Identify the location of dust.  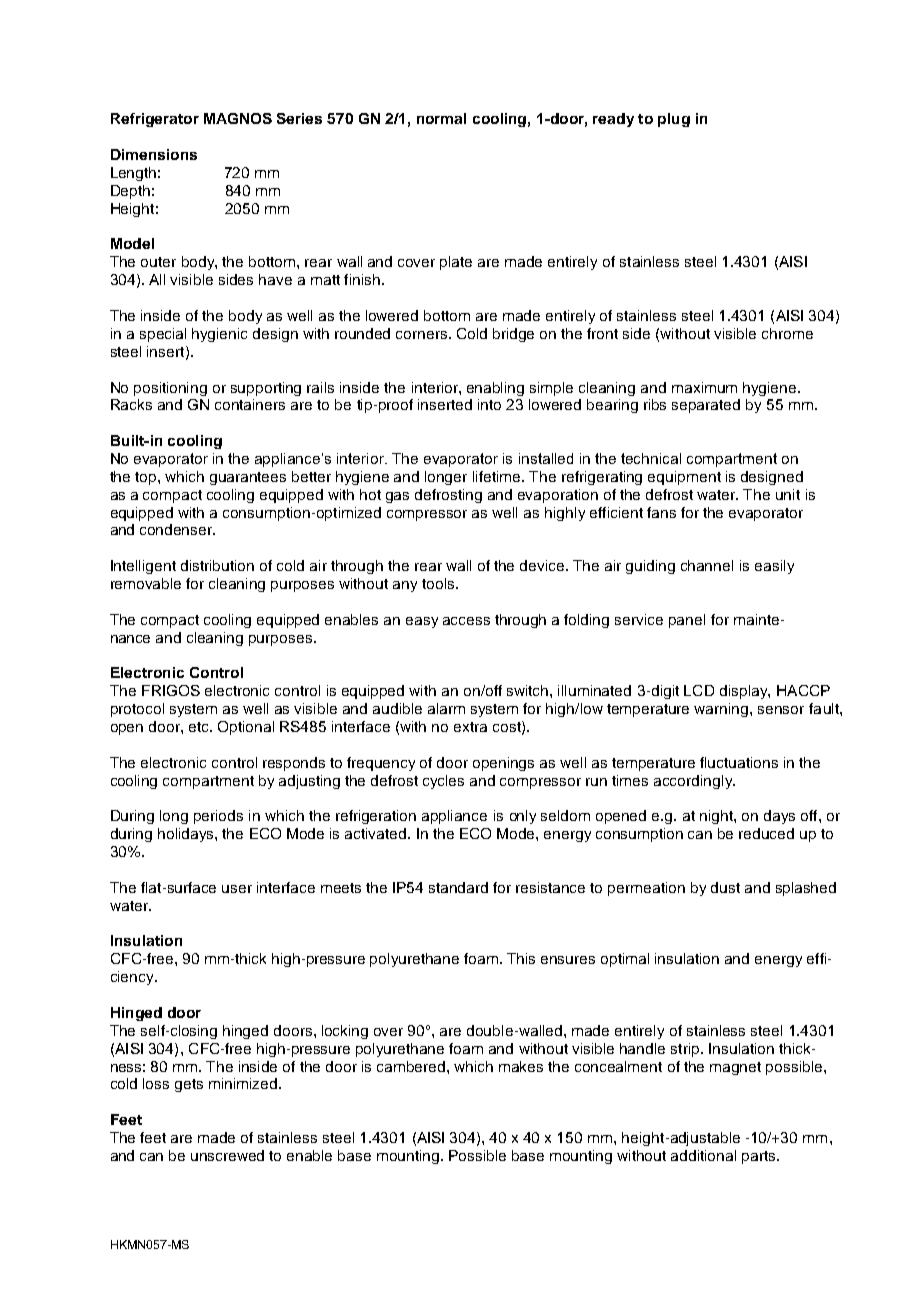
(725, 887).
